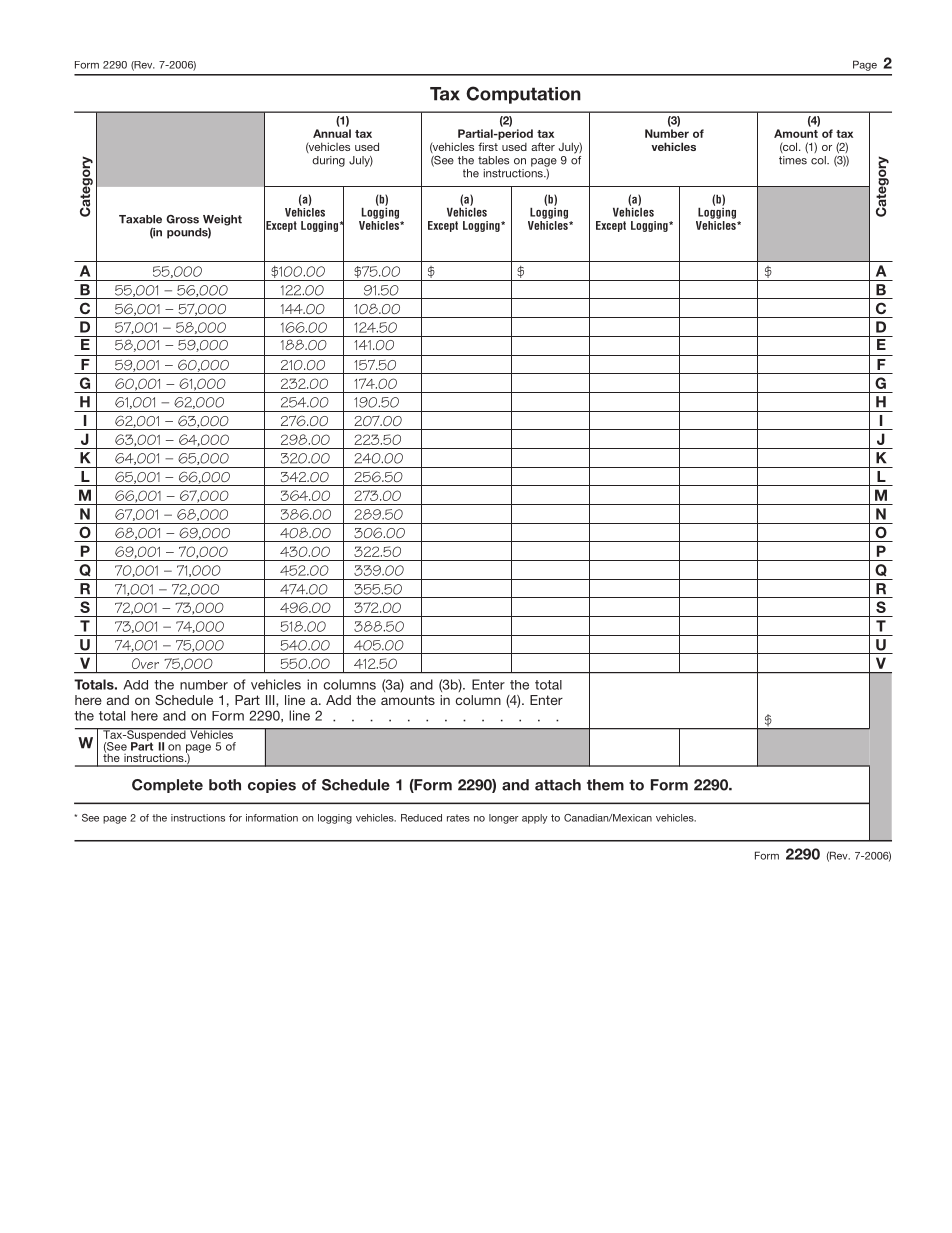  Describe the element at coordinates (605, 785) in the screenshot. I see `them` at that location.
